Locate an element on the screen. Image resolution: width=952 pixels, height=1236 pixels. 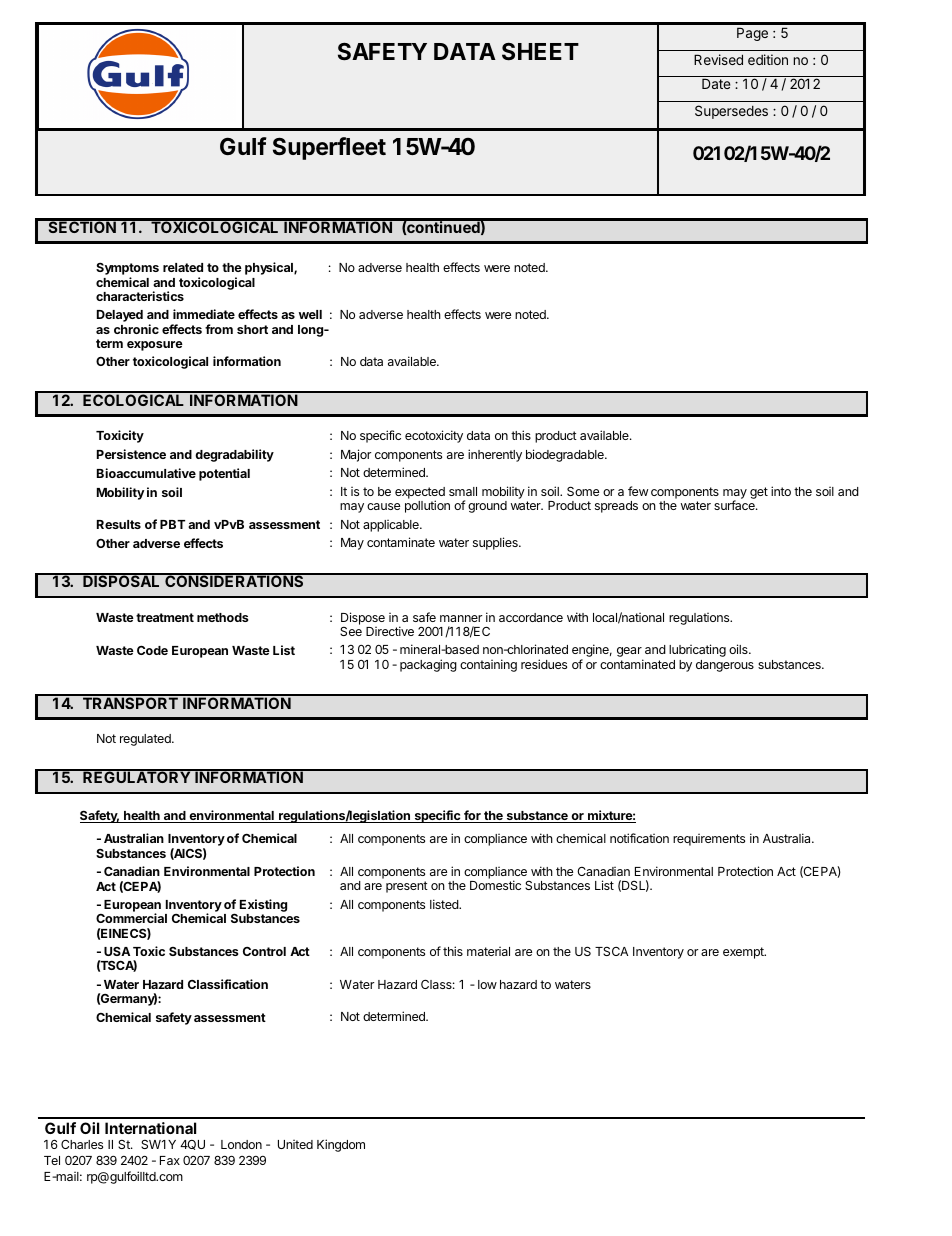
exempt is located at coordinates (744, 953).
